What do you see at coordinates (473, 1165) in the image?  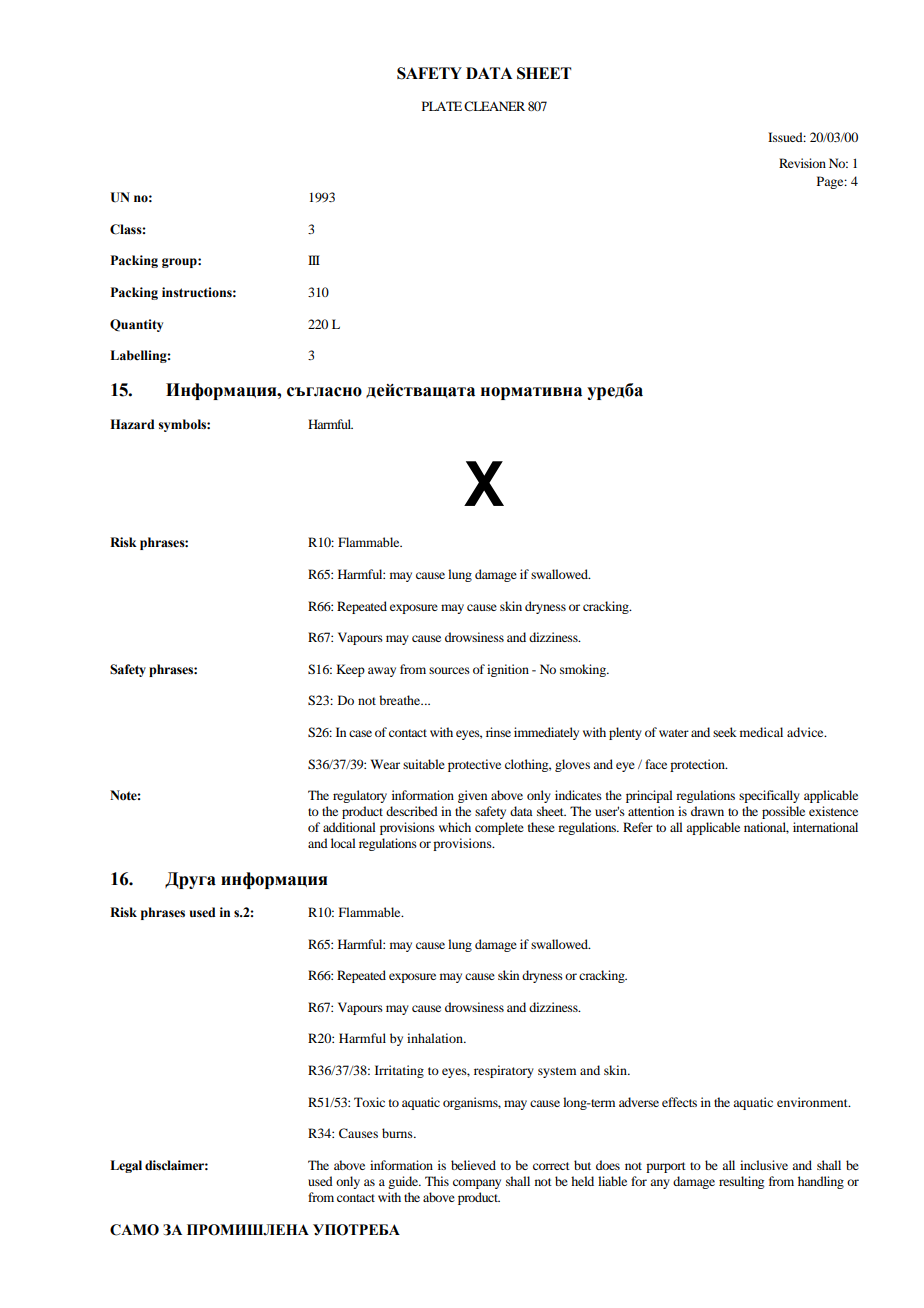 I see `believed` at bounding box center [473, 1165].
